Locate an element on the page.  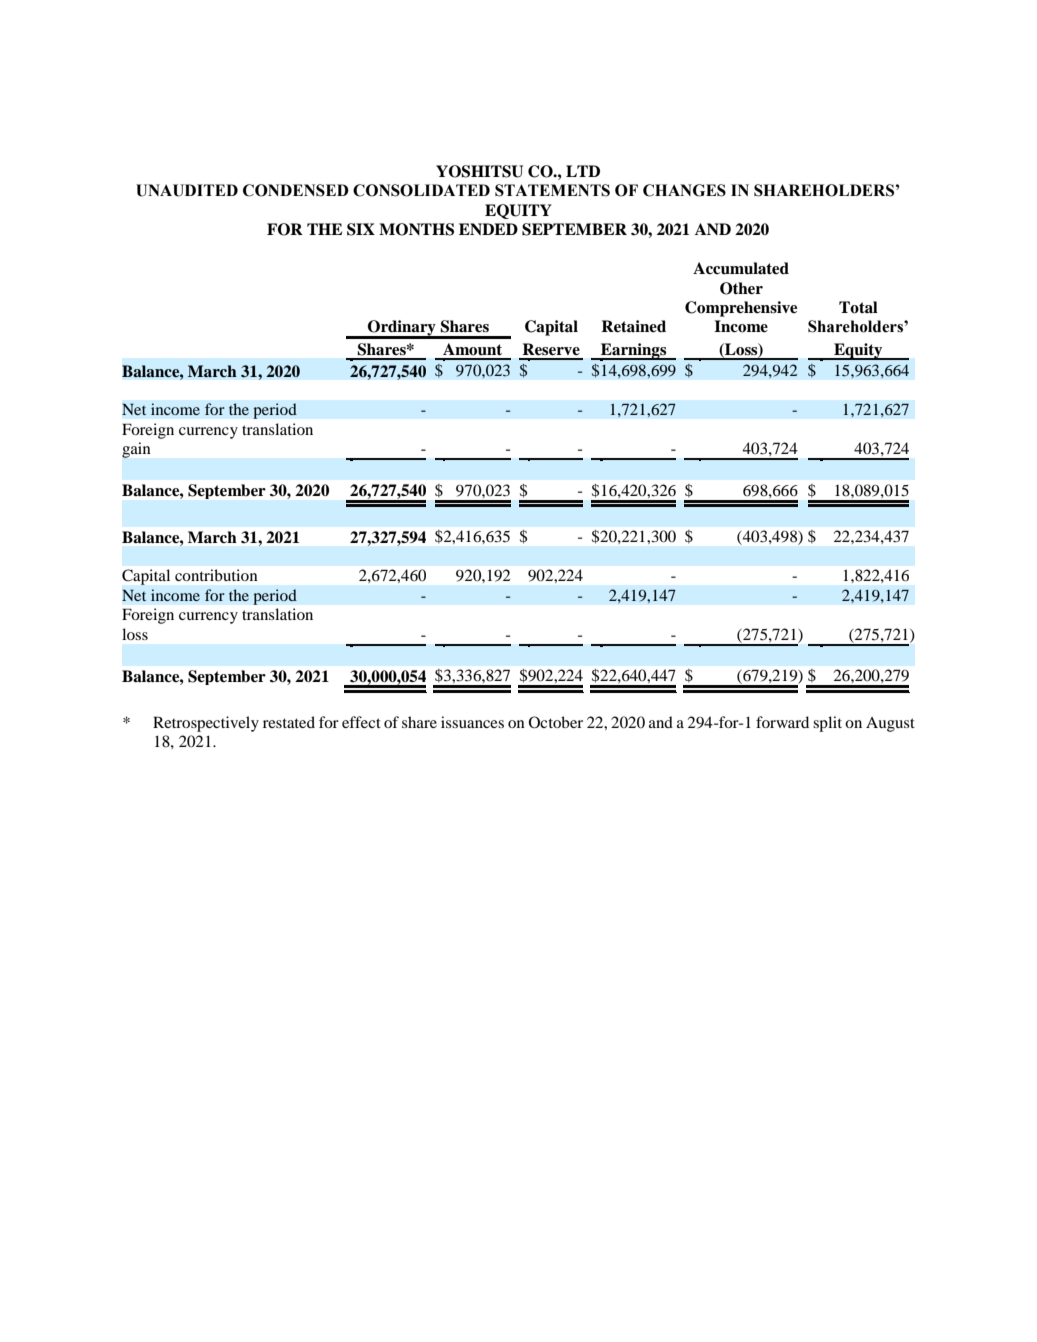
gain is located at coordinates (136, 450).
